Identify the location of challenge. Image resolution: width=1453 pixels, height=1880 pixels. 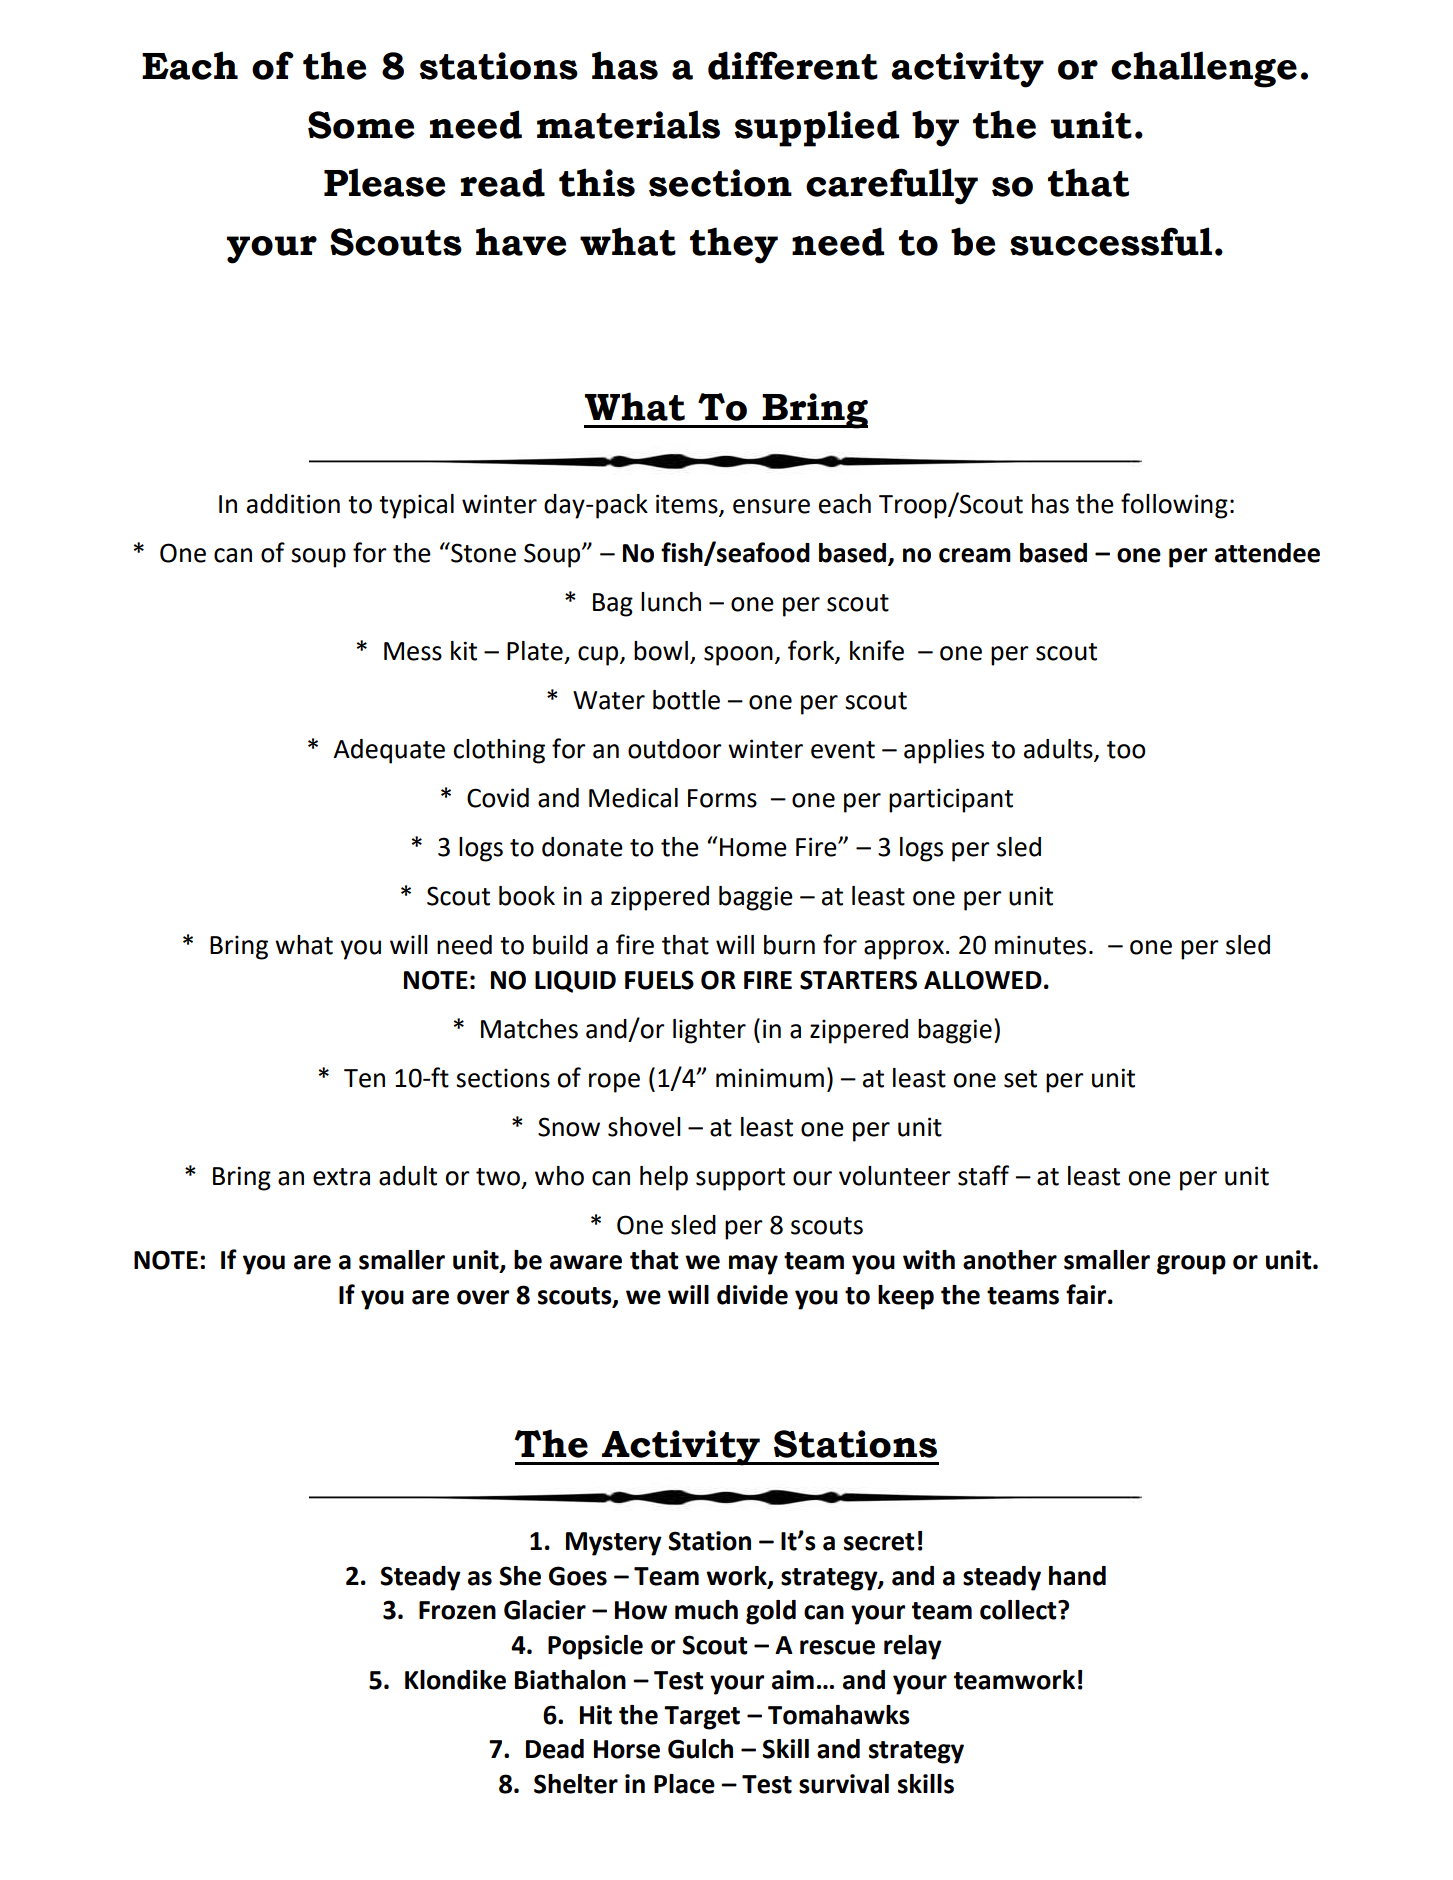
(1204, 69).
